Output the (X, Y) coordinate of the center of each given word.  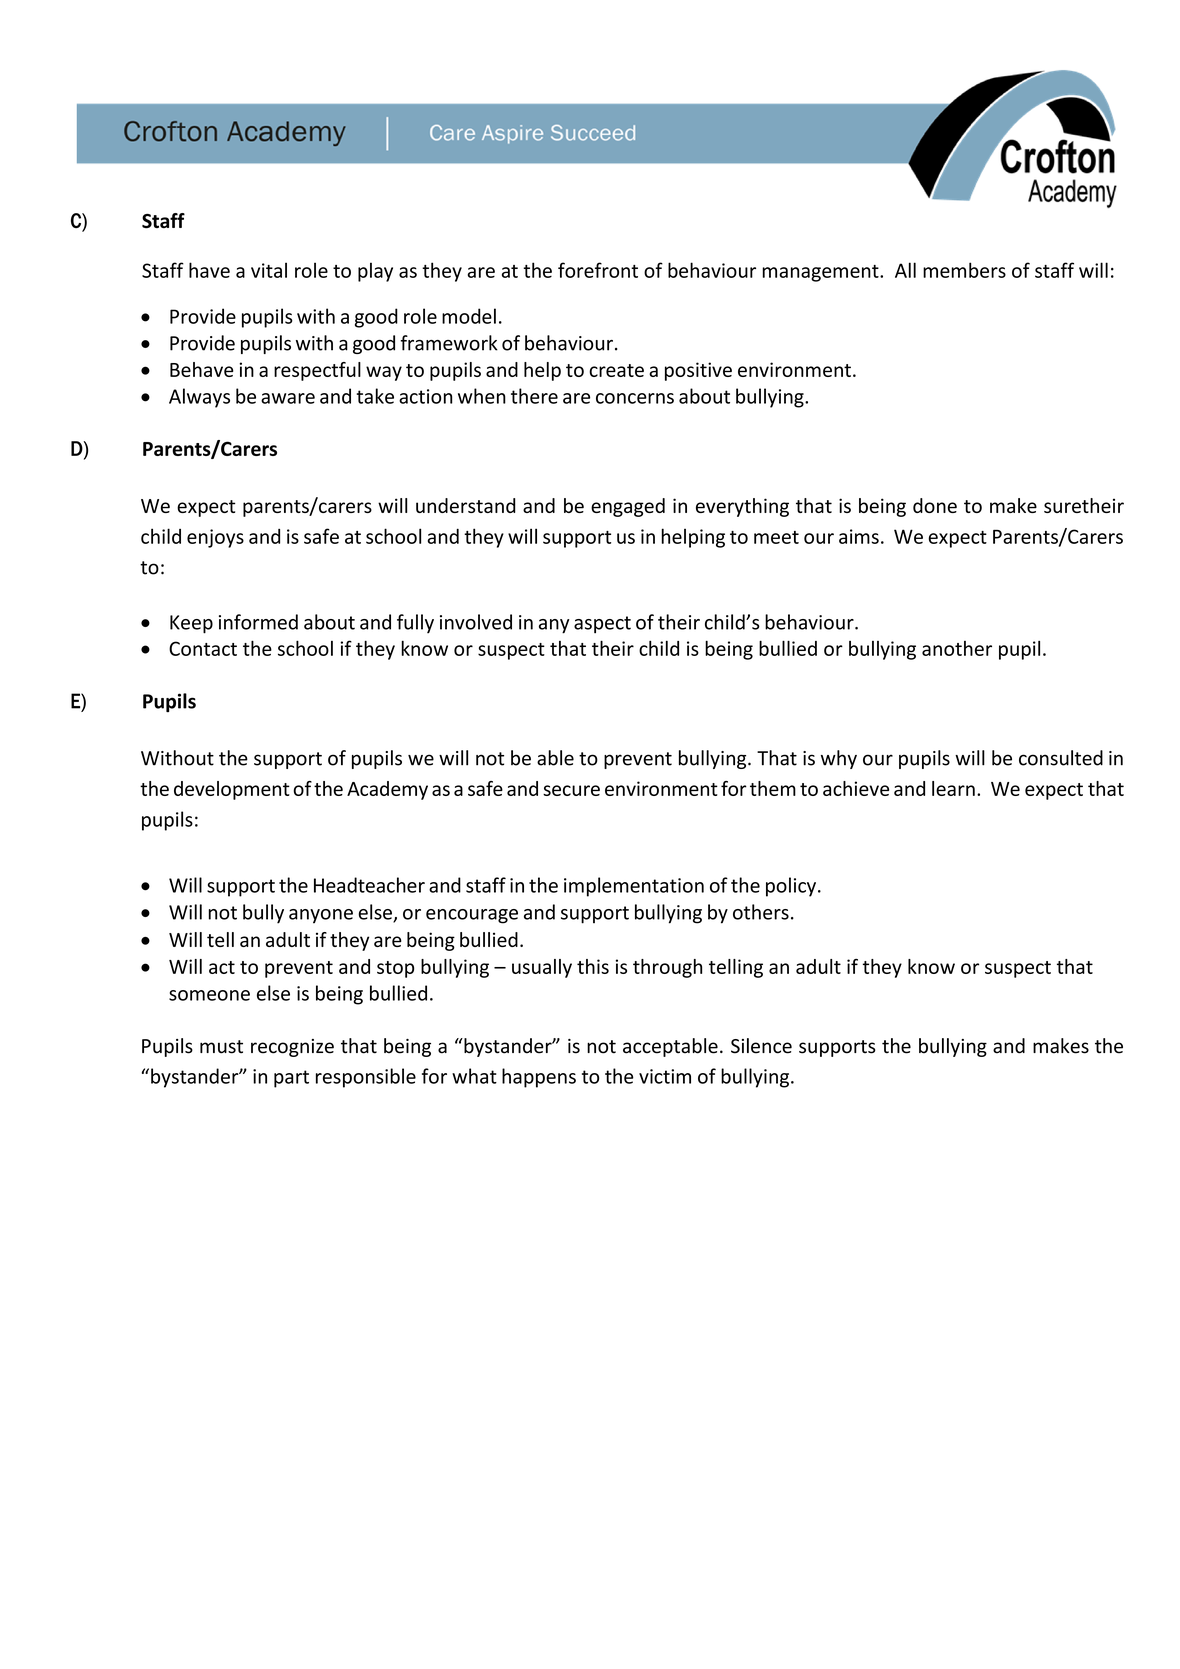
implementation (634, 887)
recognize (292, 1048)
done (935, 505)
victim (665, 1076)
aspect (602, 625)
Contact (203, 648)
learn (953, 788)
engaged (628, 507)
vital (269, 270)
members (964, 270)
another (957, 648)
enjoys (215, 538)
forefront (598, 270)
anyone (321, 916)
